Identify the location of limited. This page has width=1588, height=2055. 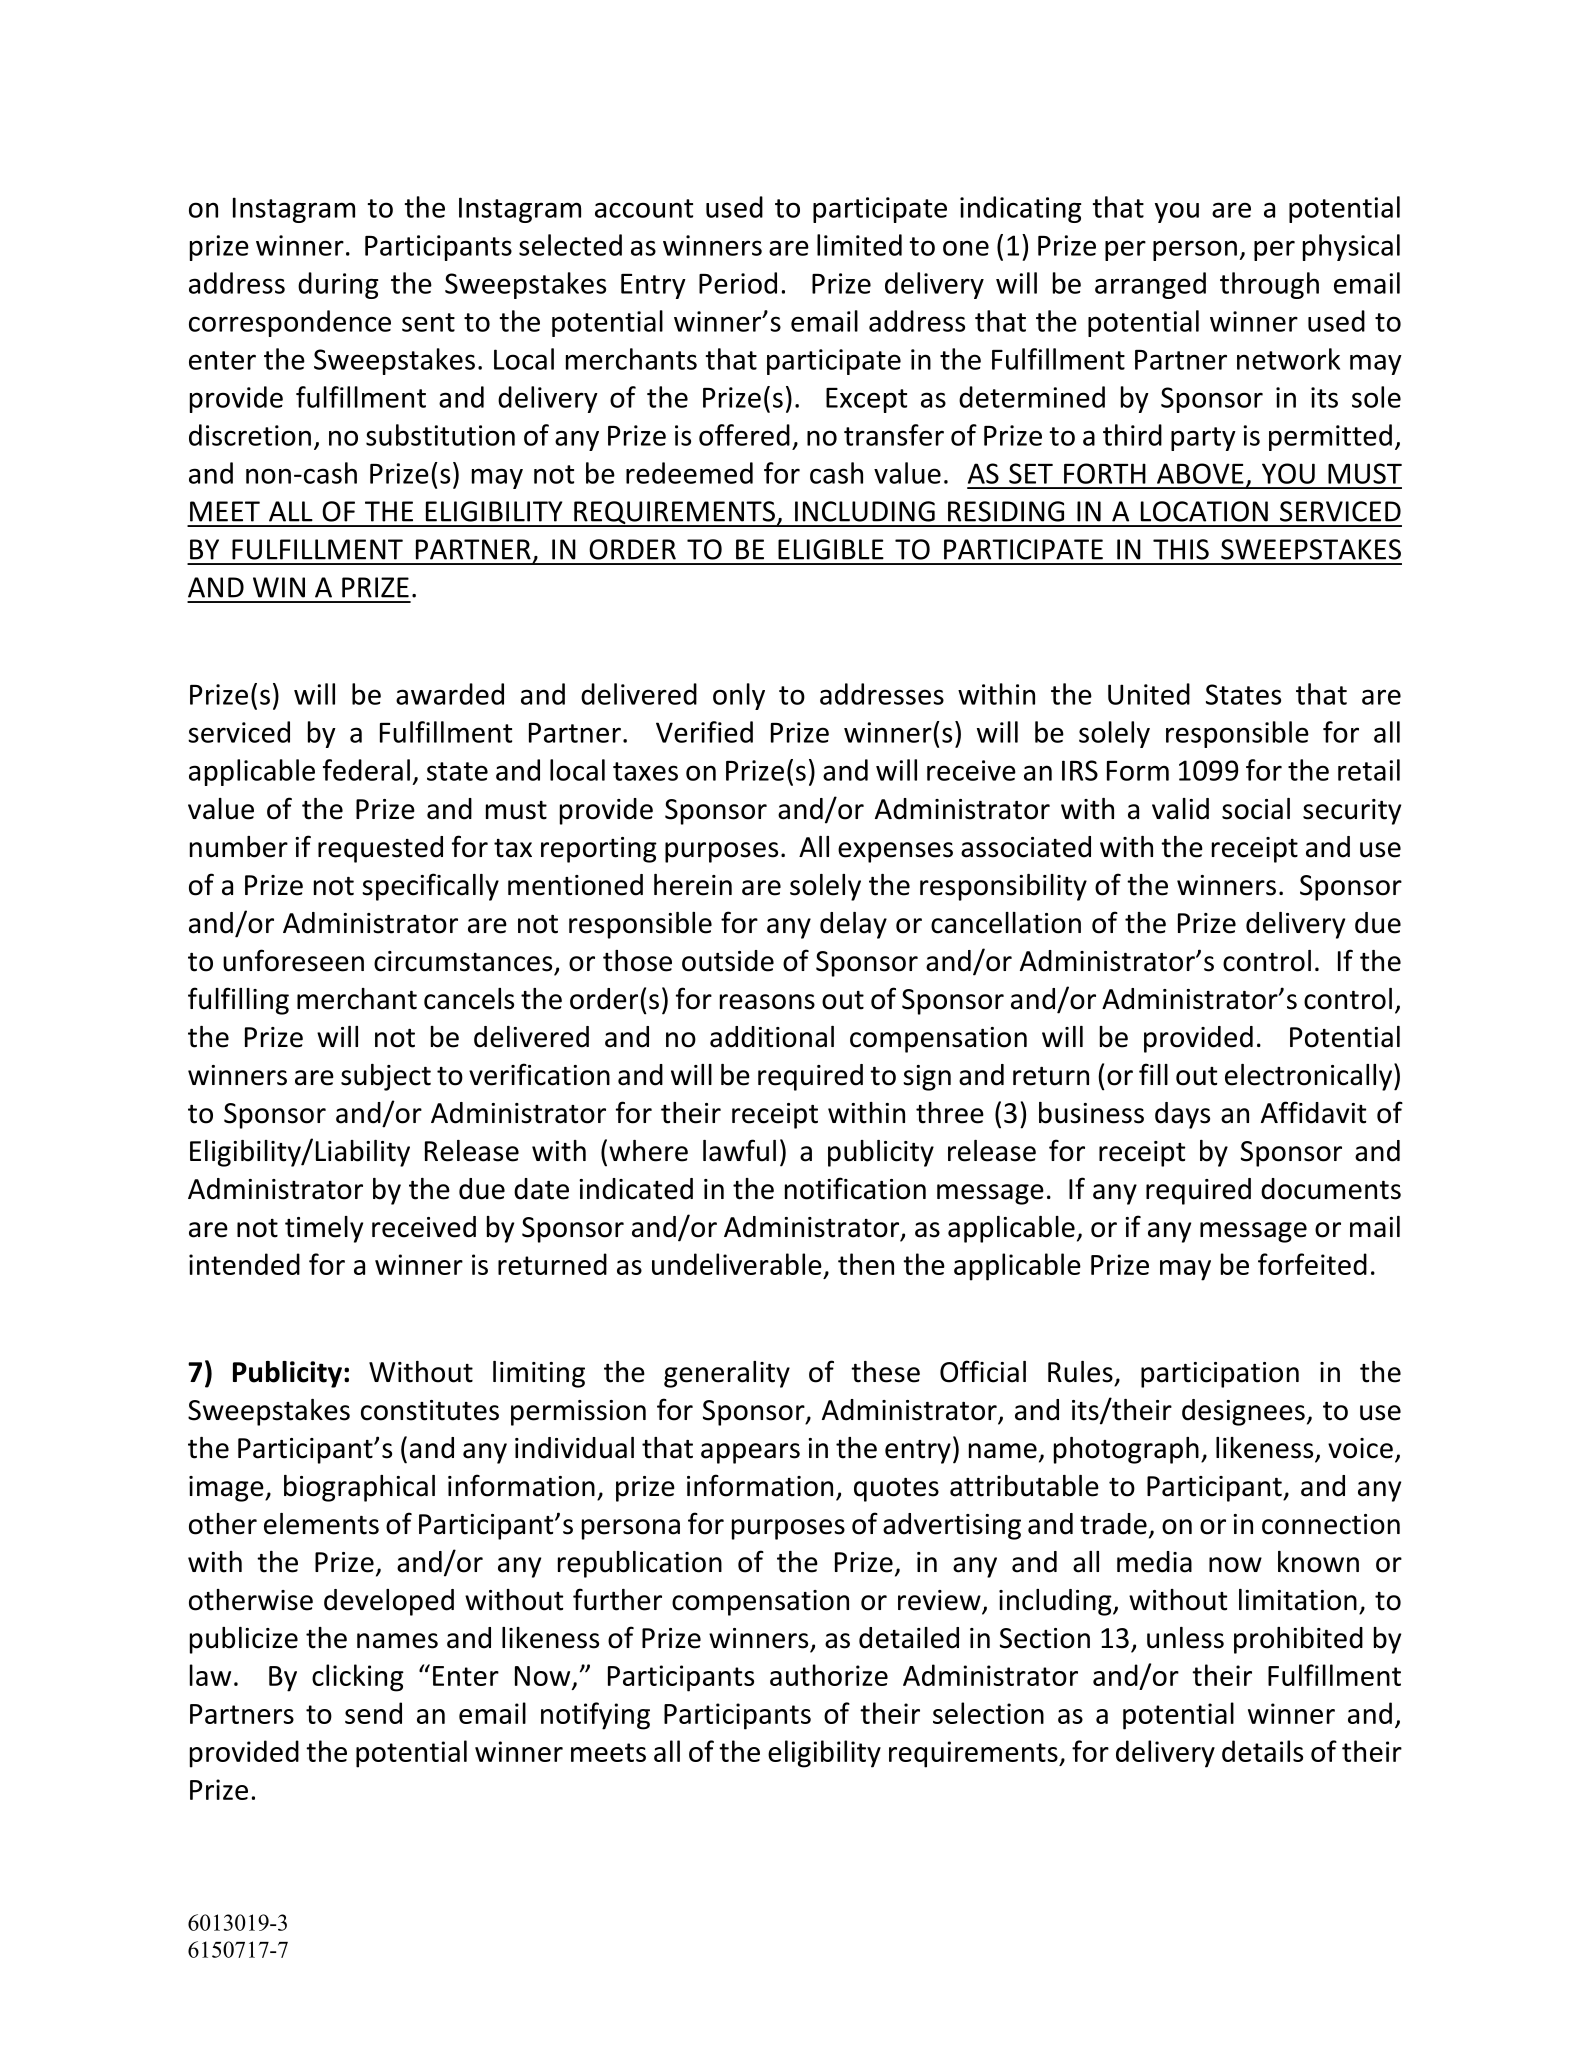
(859, 245).
